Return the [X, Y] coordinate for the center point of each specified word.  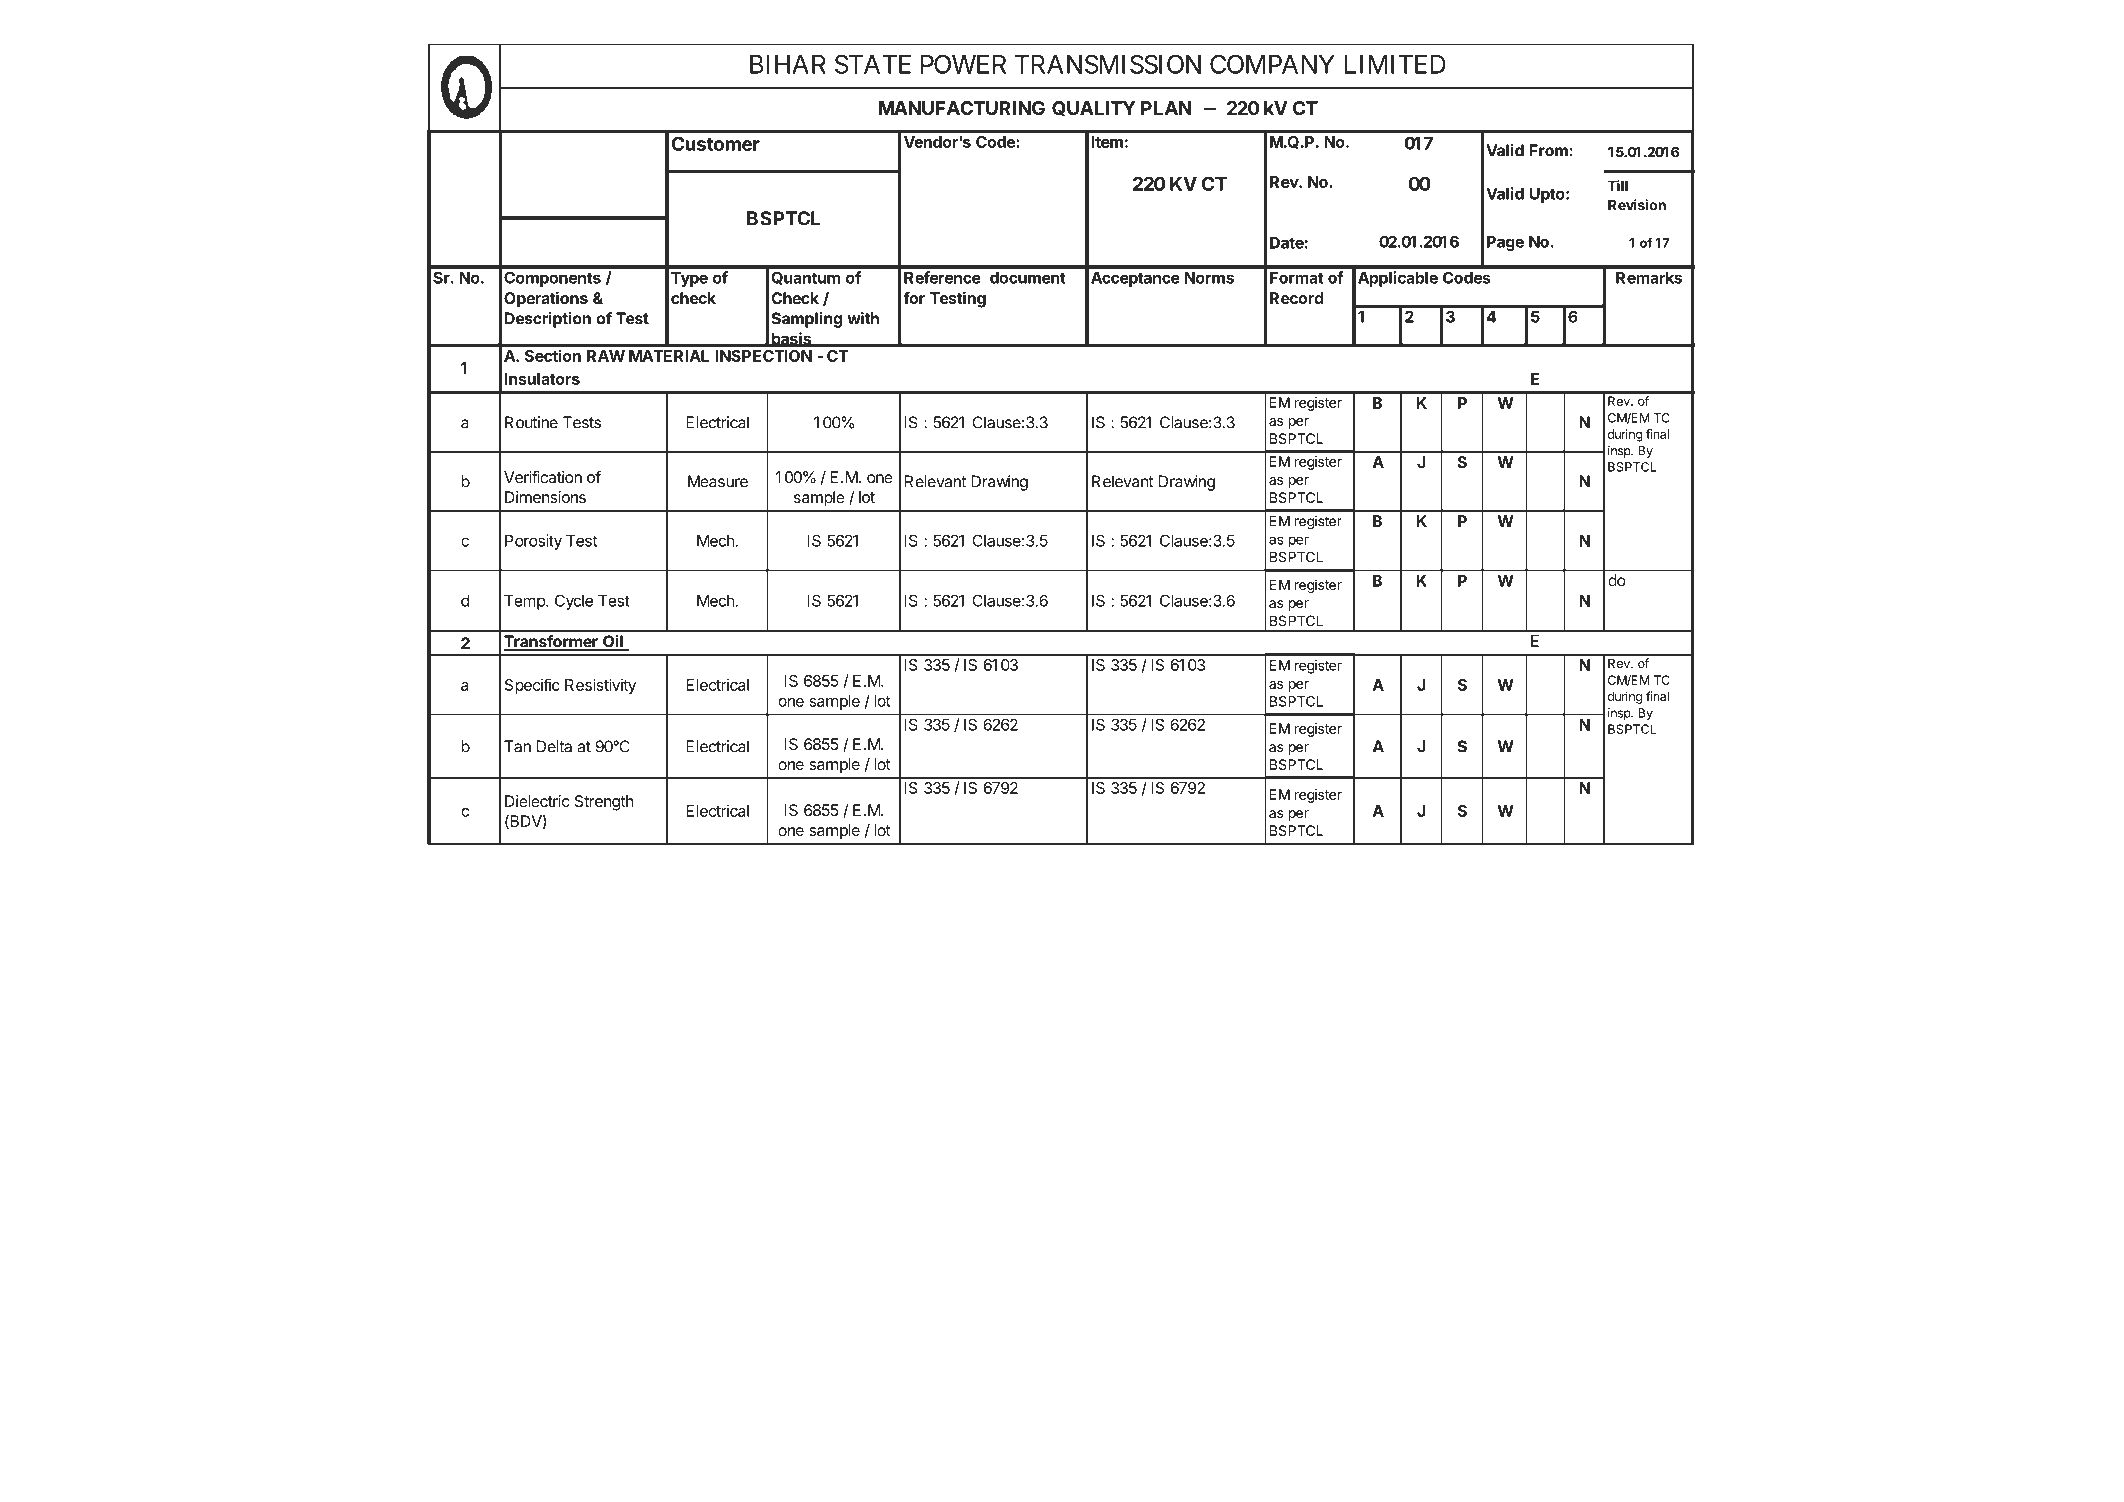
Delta [554, 746]
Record [1296, 298]
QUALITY [1094, 108]
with [863, 318]
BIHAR [788, 64]
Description [548, 320]
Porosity [533, 542]
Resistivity [600, 686]
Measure [718, 481]
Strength [604, 803]
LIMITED [1395, 64]
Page [1505, 243]
